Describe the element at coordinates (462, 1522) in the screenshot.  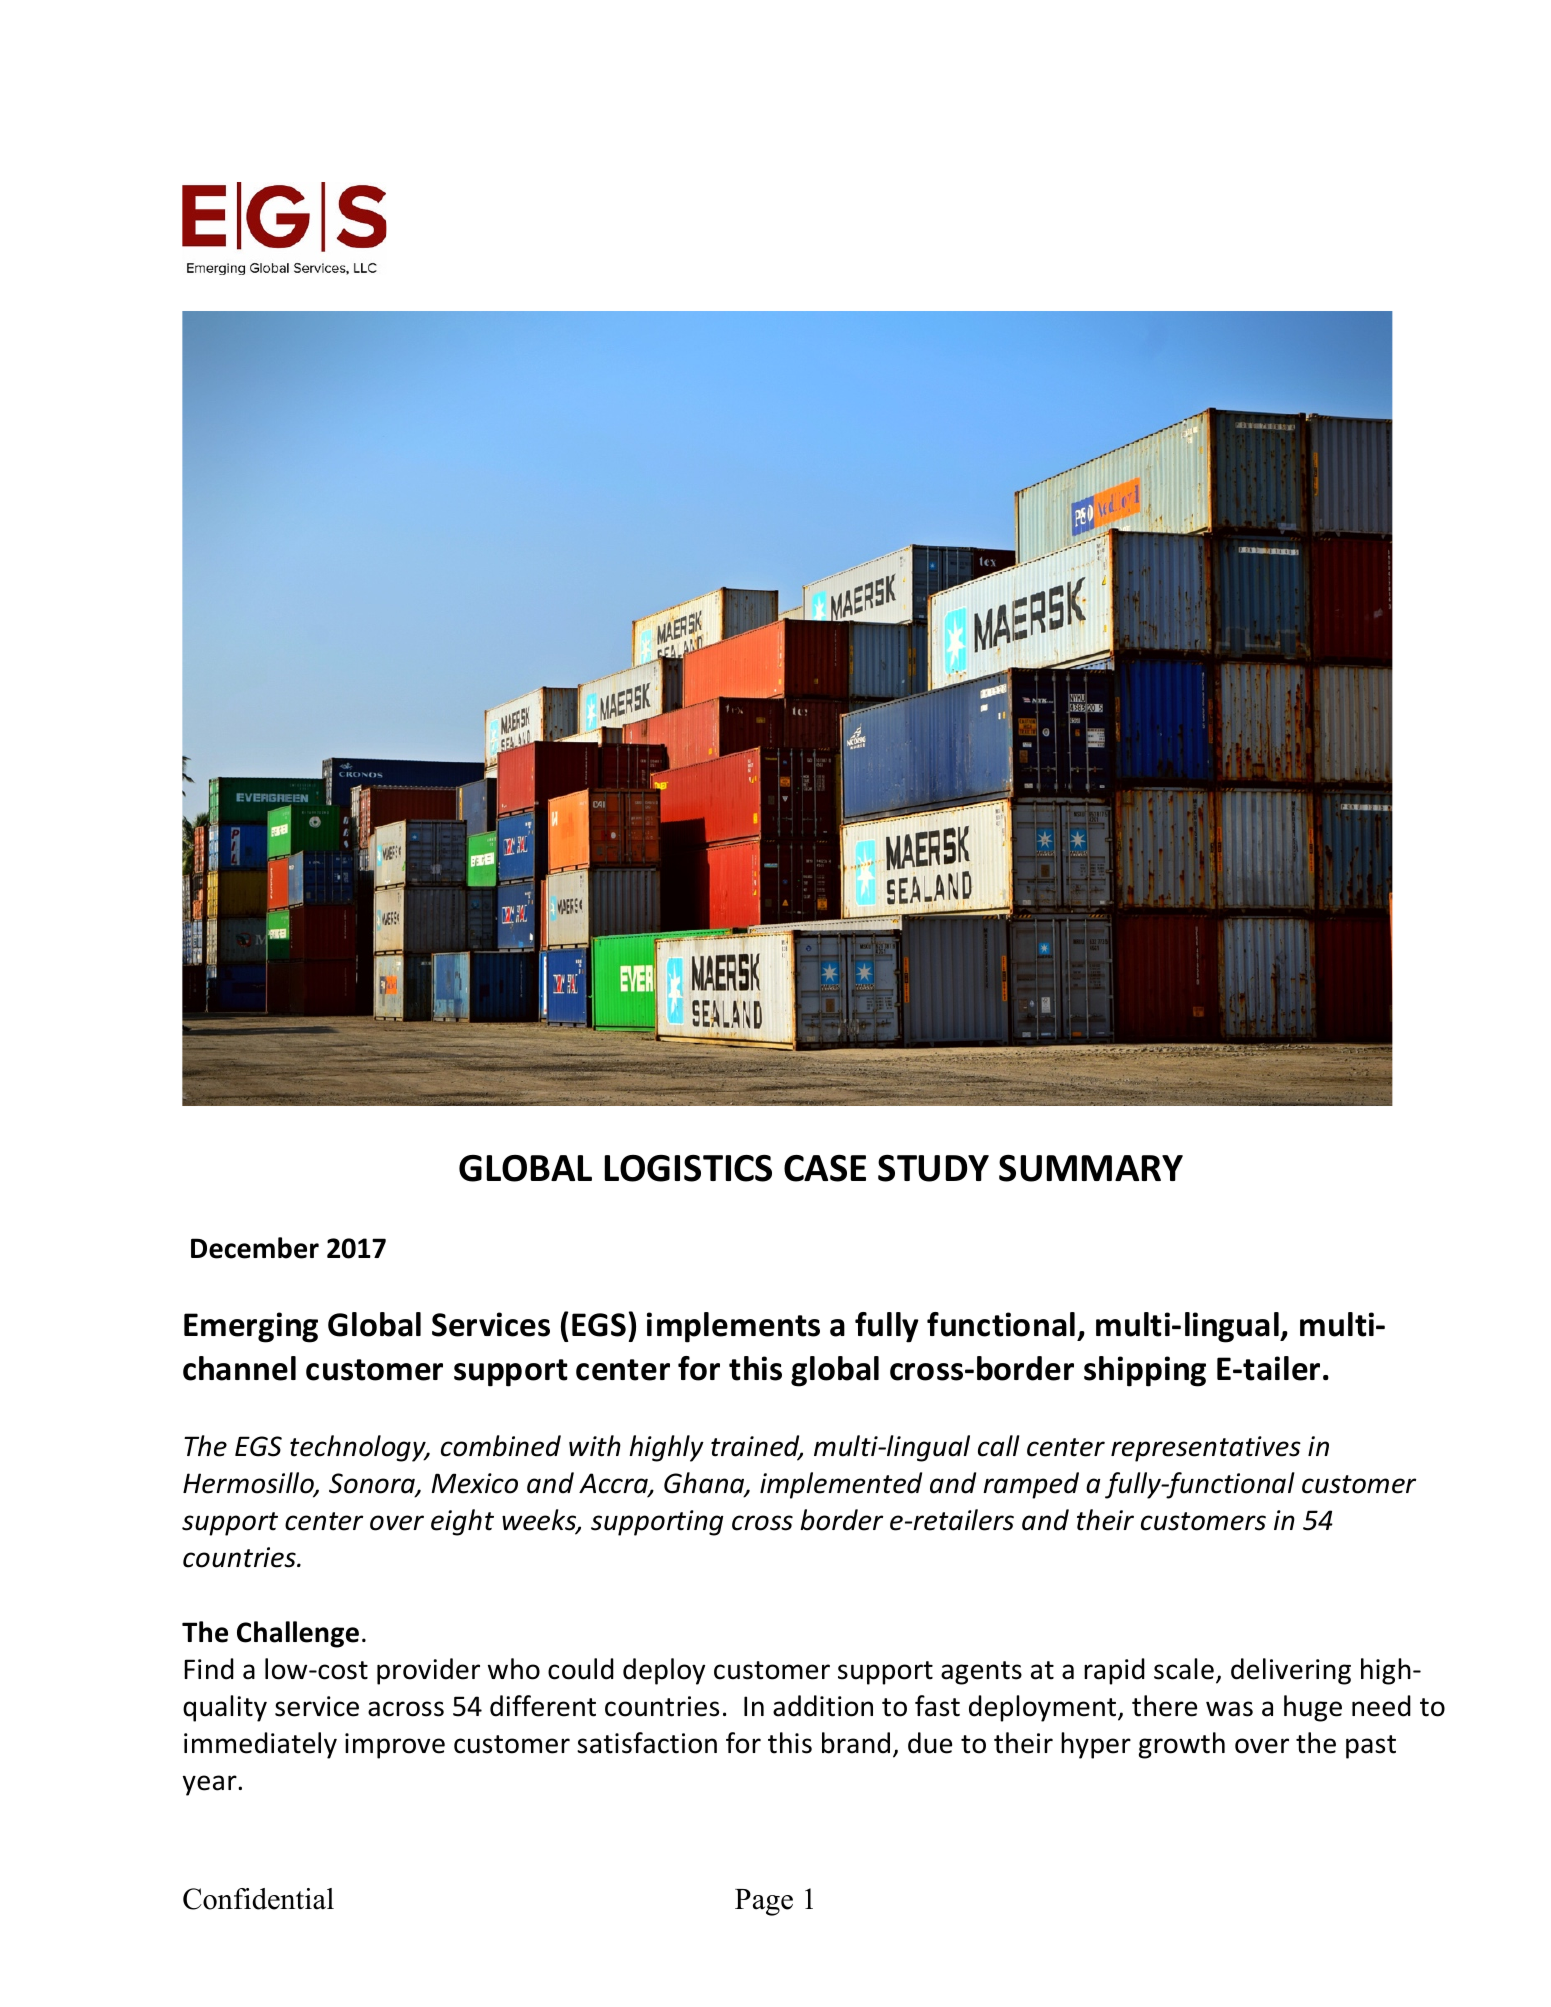
I see `eight` at that location.
